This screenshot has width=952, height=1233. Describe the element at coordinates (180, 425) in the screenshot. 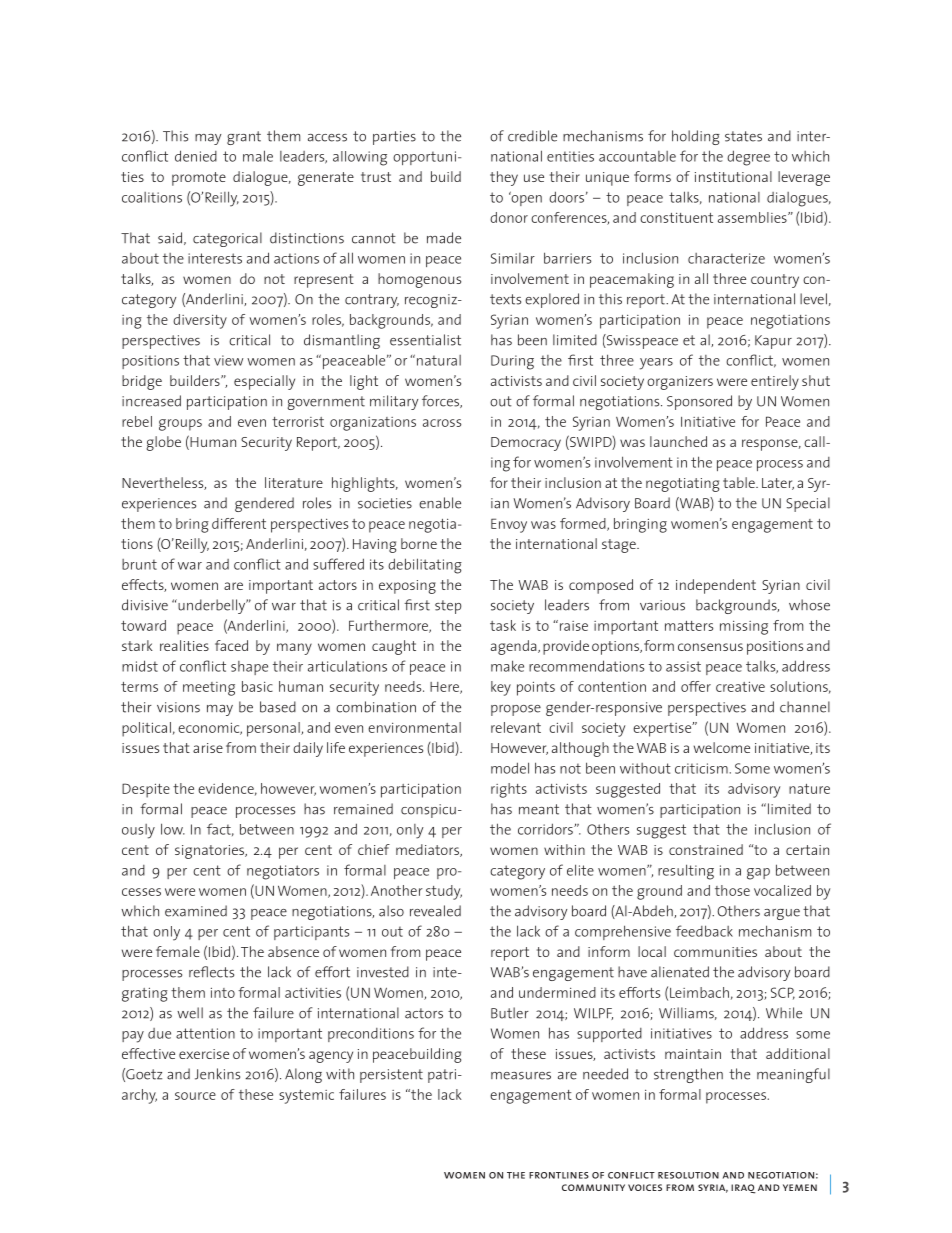

I see `groups` at that location.
